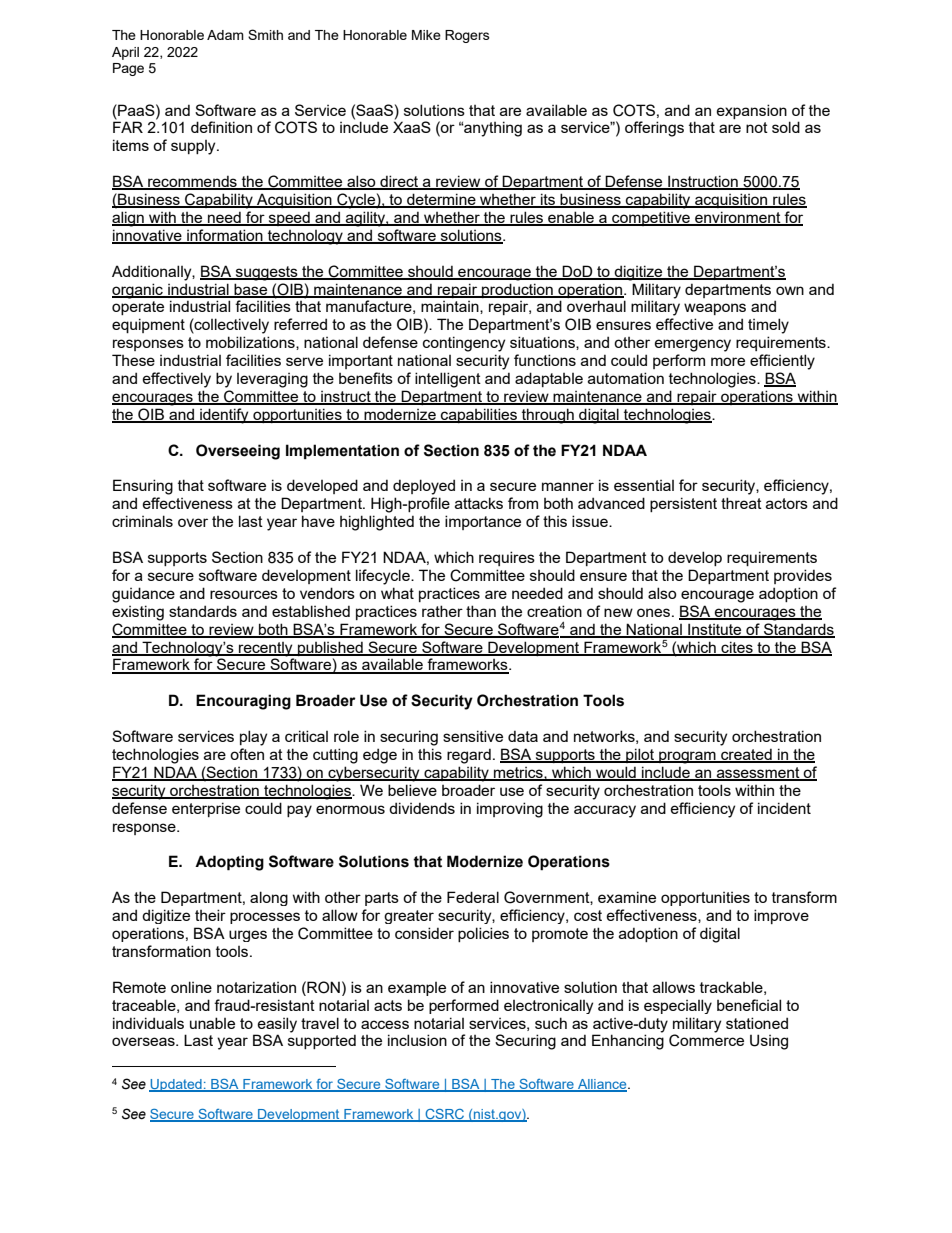  I want to click on enterprise, so click(206, 809).
